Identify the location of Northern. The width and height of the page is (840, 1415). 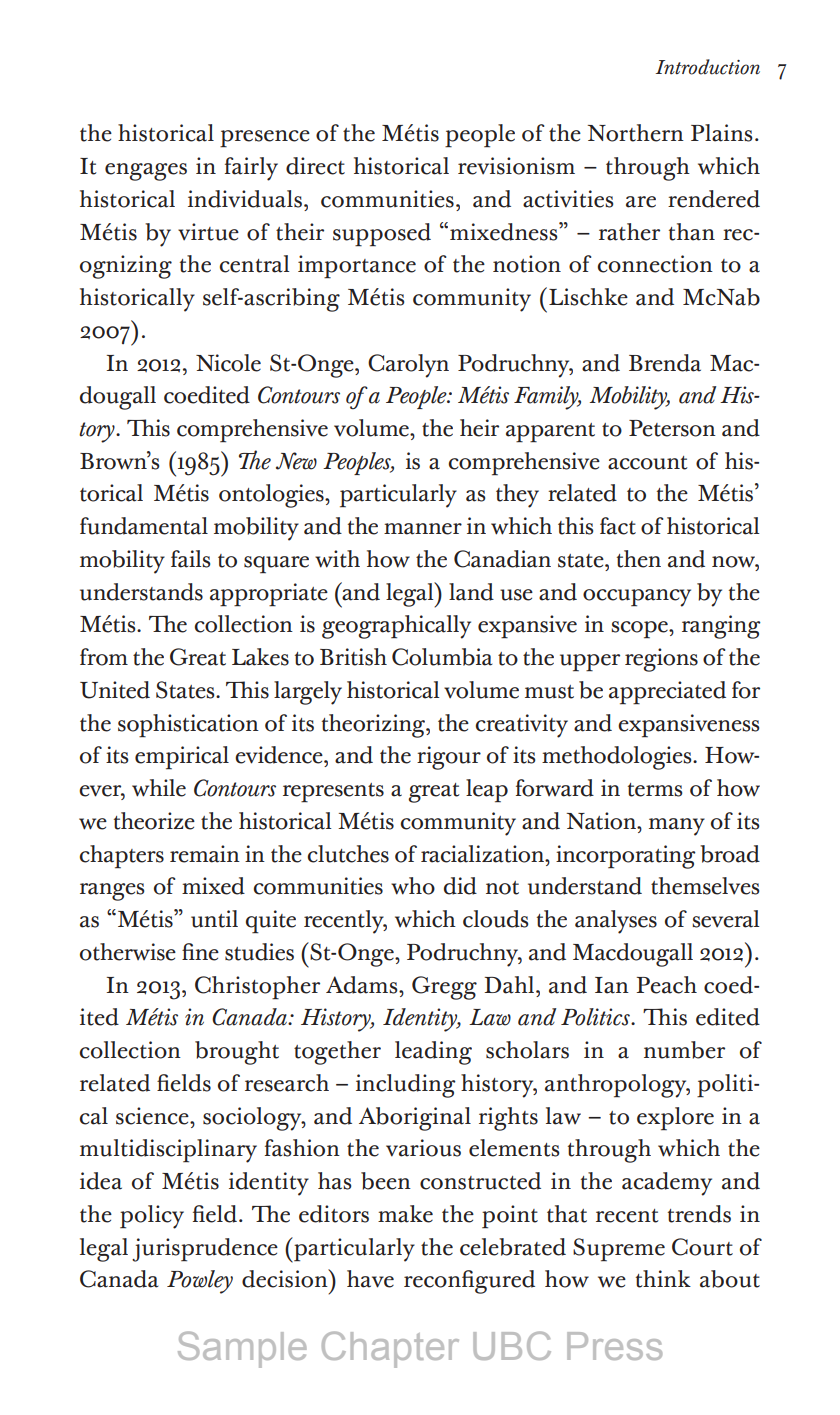
(636, 133).
